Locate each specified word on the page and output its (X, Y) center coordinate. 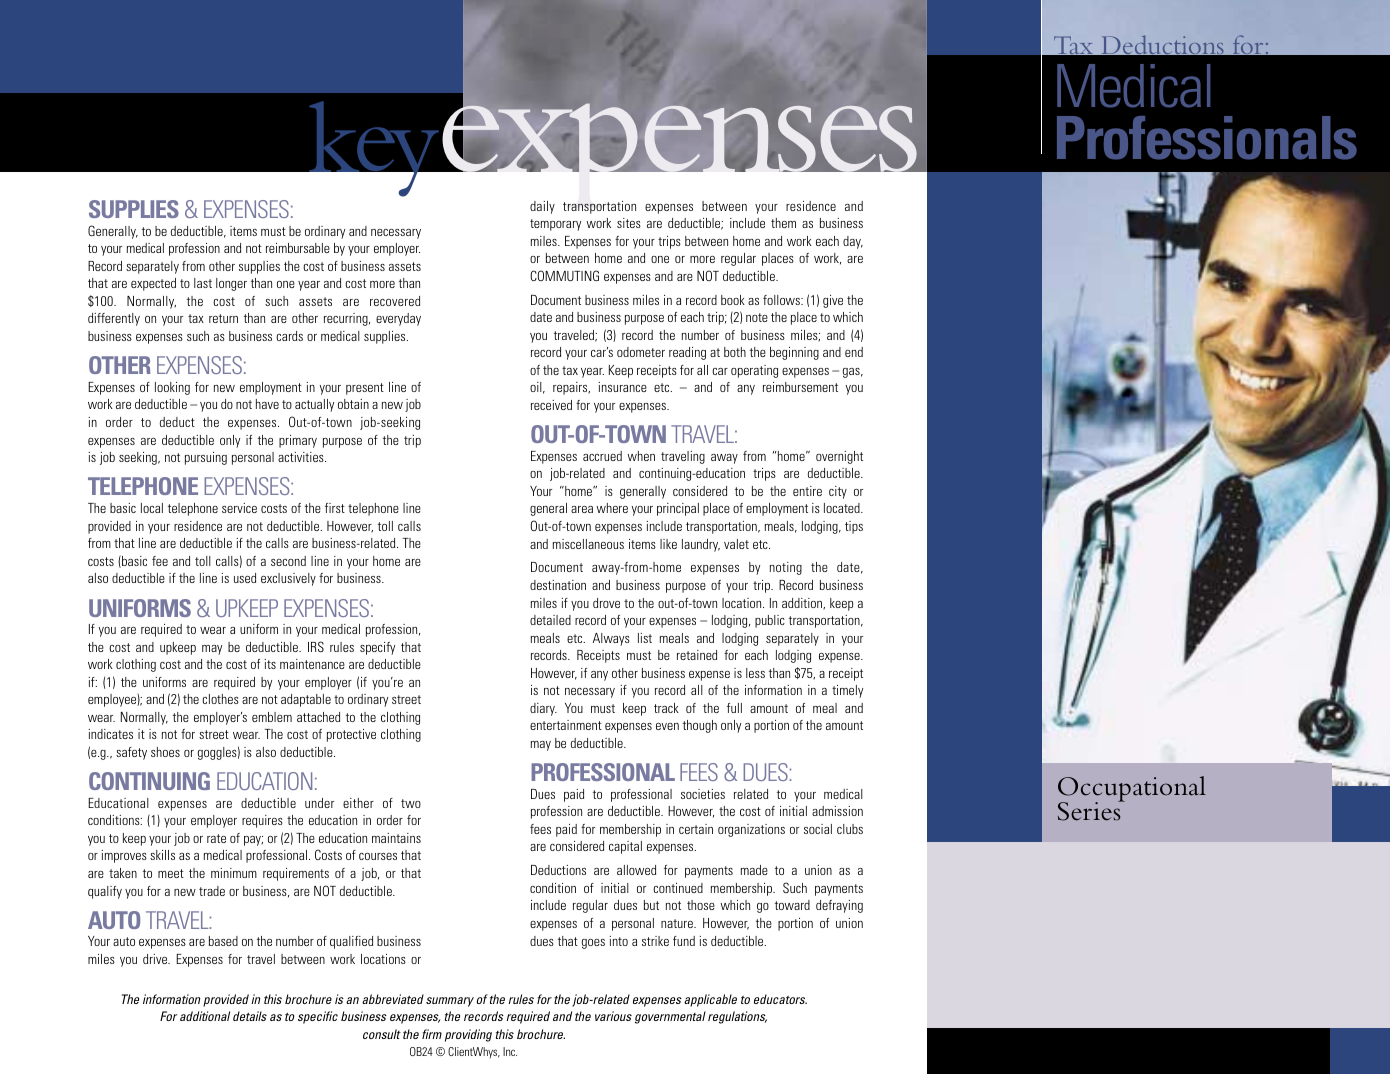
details (250, 1016)
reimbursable (298, 248)
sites (629, 223)
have (267, 404)
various (613, 1016)
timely (847, 691)
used (245, 578)
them (783, 223)
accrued (602, 456)
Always (611, 639)
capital (625, 847)
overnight (839, 457)
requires (262, 821)
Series (1090, 810)
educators (780, 999)
